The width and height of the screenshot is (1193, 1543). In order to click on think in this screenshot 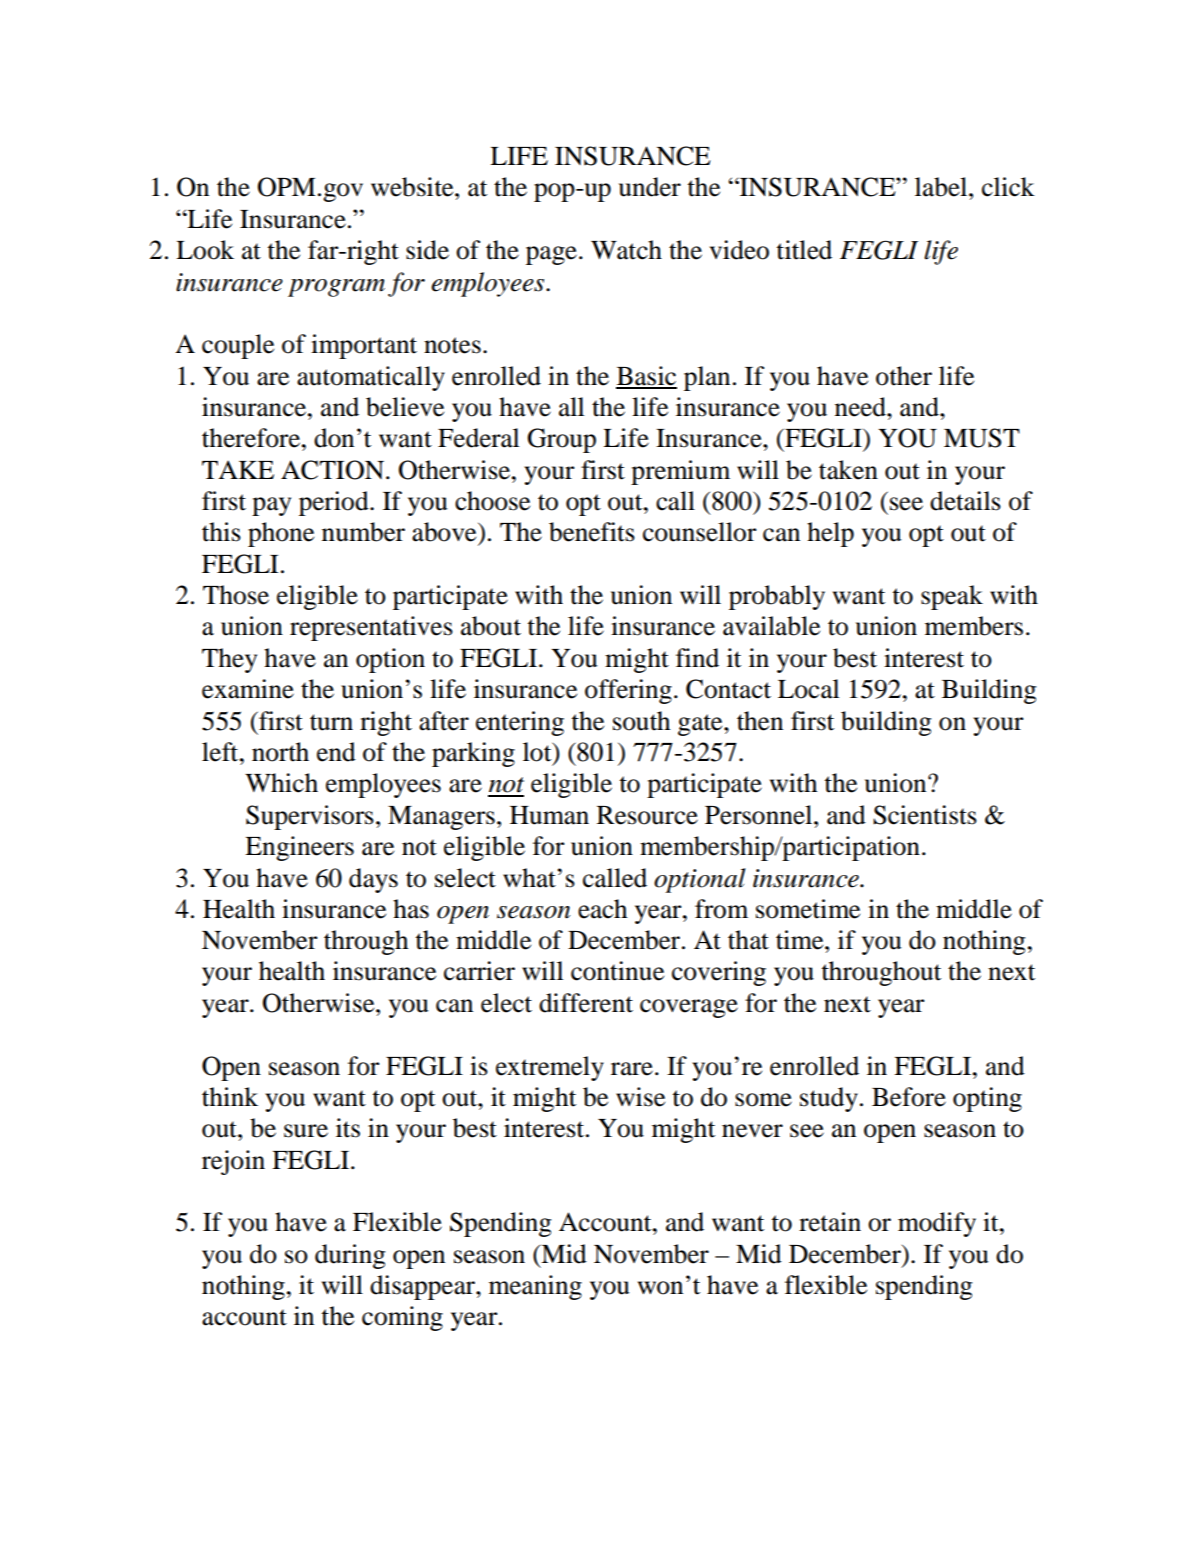, I will do `click(230, 1097)`.
